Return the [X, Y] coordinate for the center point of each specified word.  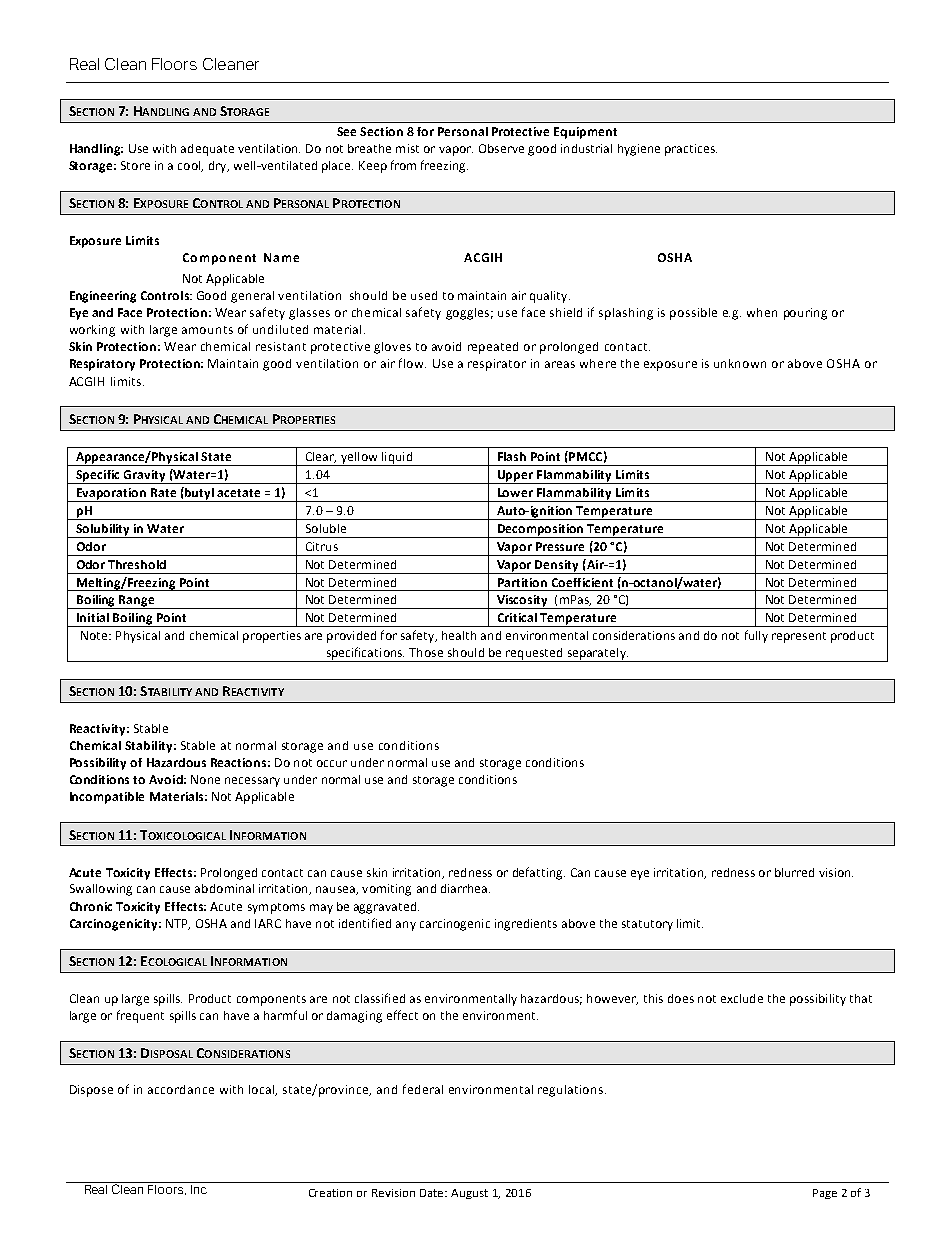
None [205, 779]
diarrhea [465, 888]
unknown [740, 363]
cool [190, 166]
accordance [181, 1089]
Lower [515, 492]
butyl [199, 494]
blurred [794, 872]
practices [691, 150]
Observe [501, 148]
